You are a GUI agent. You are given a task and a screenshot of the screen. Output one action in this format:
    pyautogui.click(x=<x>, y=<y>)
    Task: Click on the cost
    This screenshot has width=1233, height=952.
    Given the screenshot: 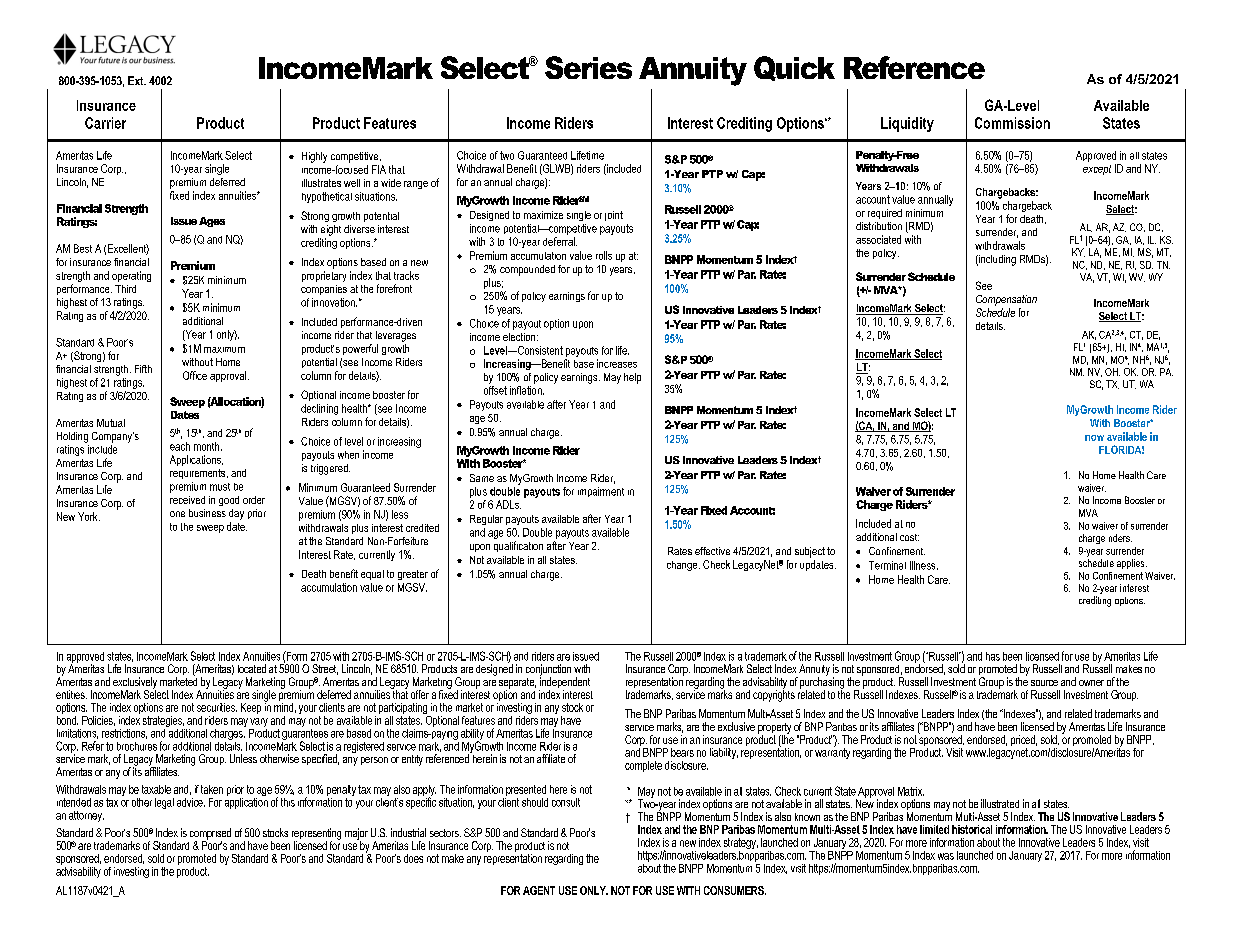 What is the action you would take?
    pyautogui.click(x=909, y=537)
